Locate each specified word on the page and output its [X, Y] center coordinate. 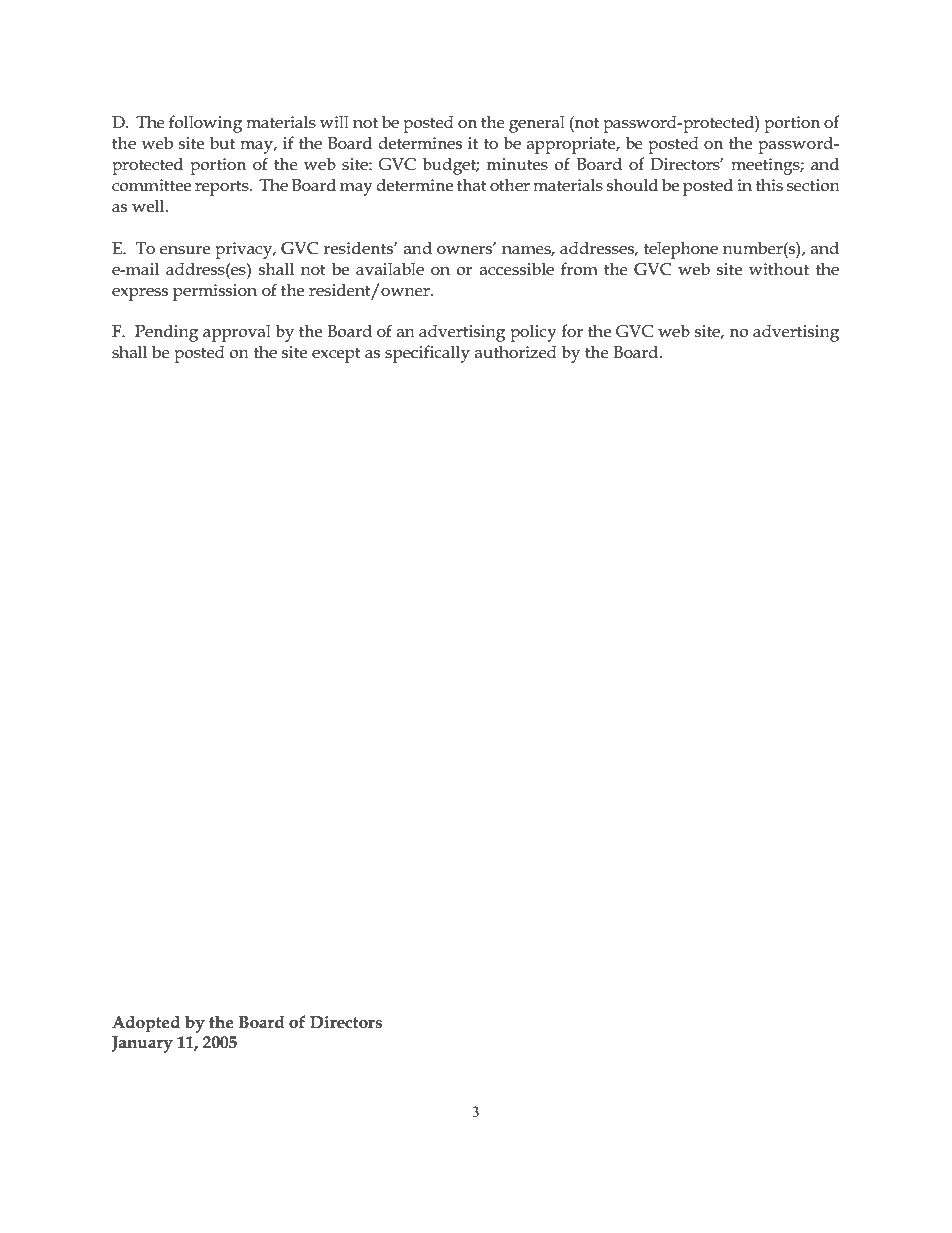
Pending [166, 333]
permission [215, 292]
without [779, 269]
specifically [427, 354]
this [769, 185]
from [579, 268]
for [572, 330]
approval [237, 333]
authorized [516, 351]
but [222, 143]
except [336, 355]
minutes [517, 164]
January [142, 1044]
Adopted [146, 1024]
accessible [517, 269]
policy [533, 333]
